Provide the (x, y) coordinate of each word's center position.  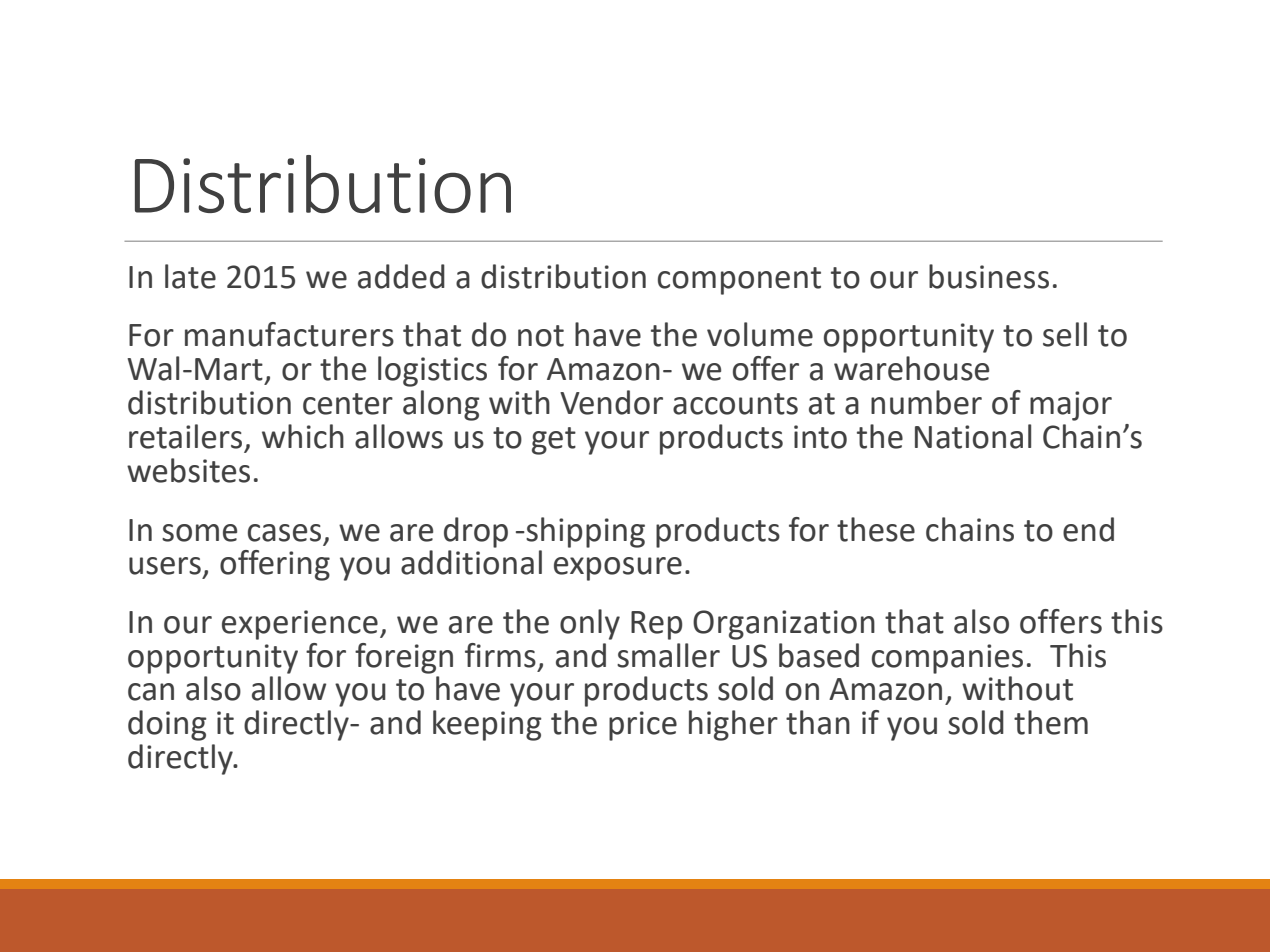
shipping (584, 532)
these (876, 529)
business (989, 276)
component (739, 281)
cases (284, 533)
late (190, 276)
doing (167, 725)
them (1051, 722)
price (643, 726)
